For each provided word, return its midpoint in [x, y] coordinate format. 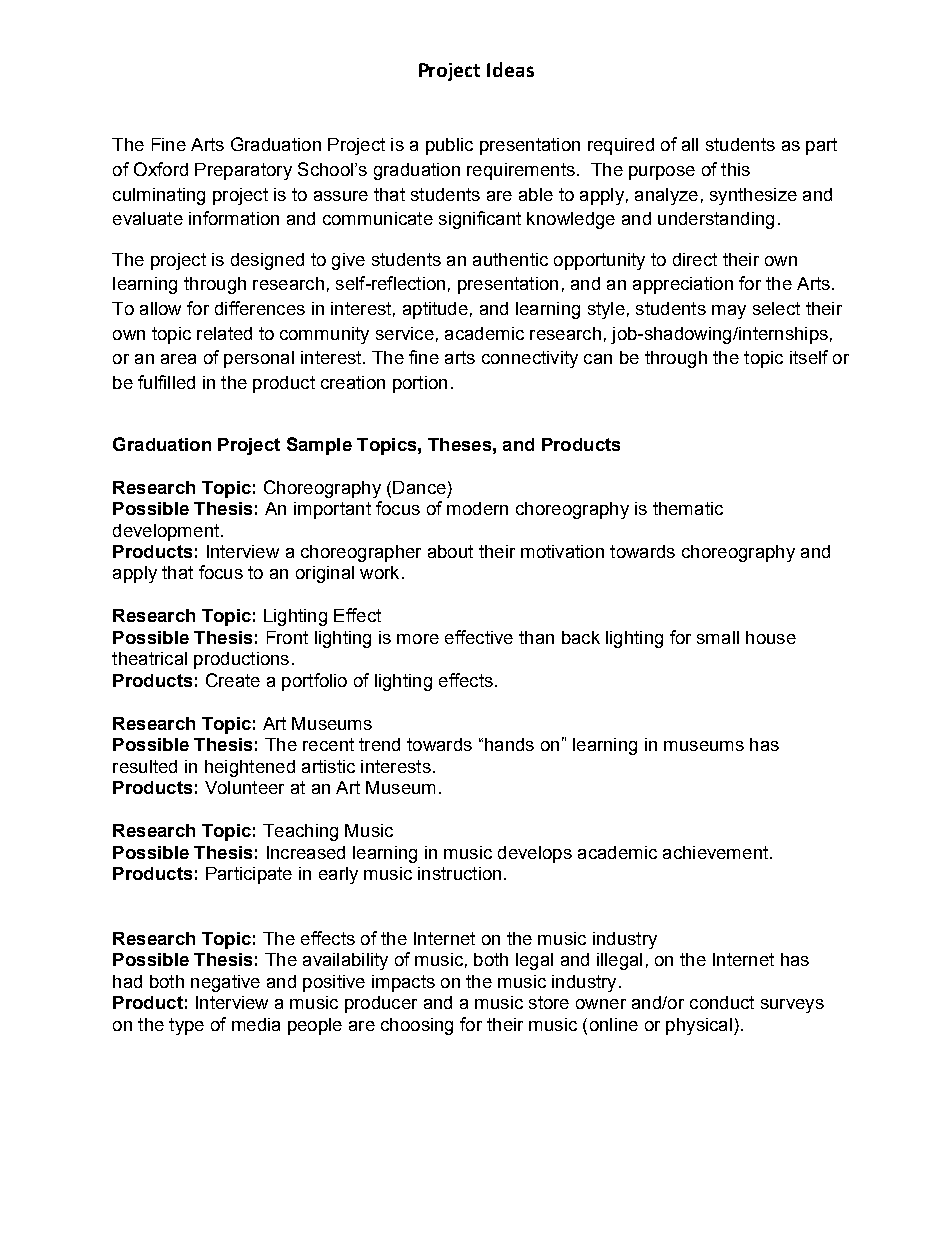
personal [259, 359]
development [167, 532]
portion [420, 384]
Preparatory [243, 171]
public [449, 146]
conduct [722, 1002]
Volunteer [244, 787]
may [729, 312]
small [718, 637]
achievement [717, 852]
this [735, 169]
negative [225, 983]
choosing [417, 1026]
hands [509, 744]
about [450, 551]
